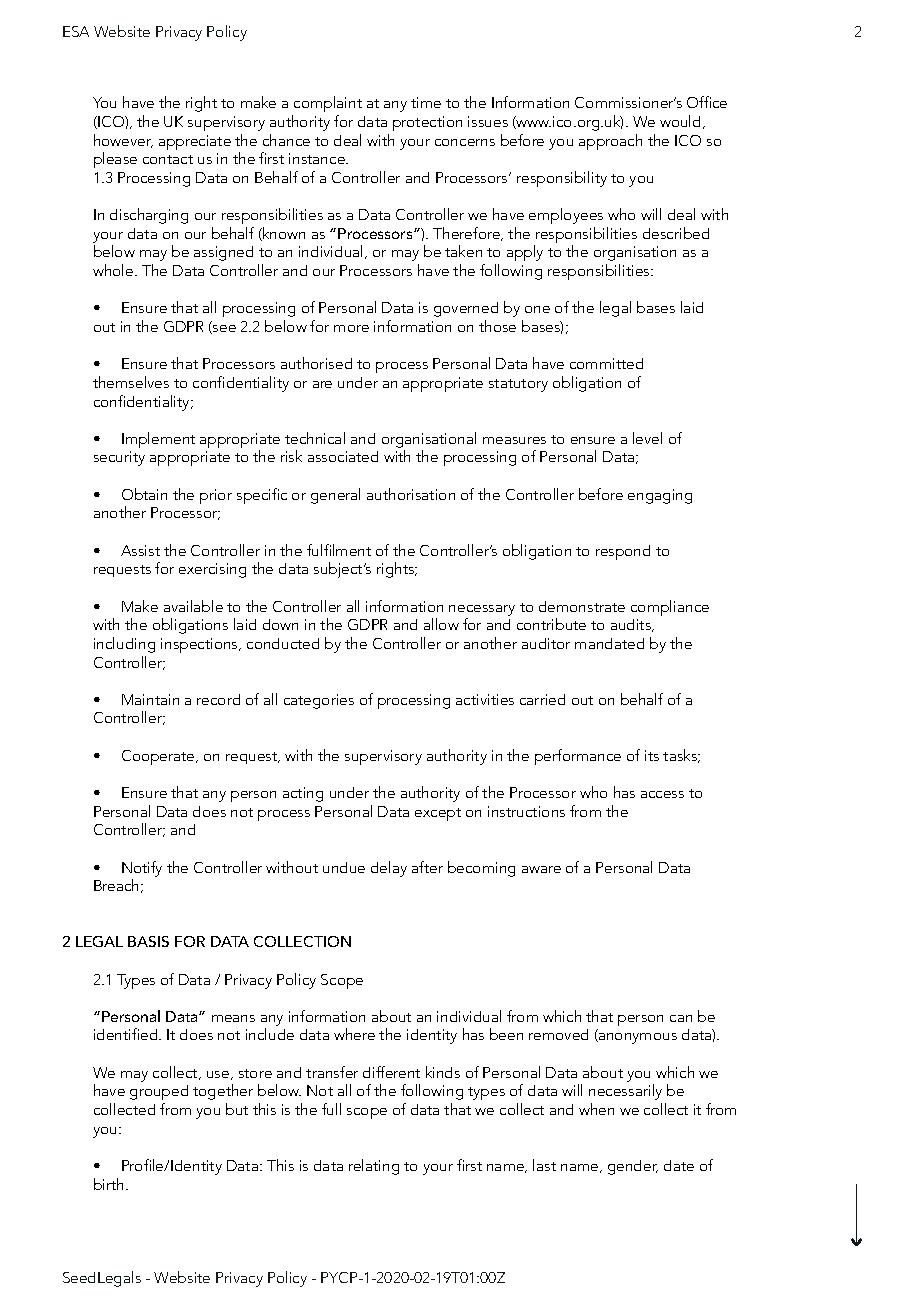 The height and width of the document is (1308, 924). I want to click on Obtain, so click(144, 494).
